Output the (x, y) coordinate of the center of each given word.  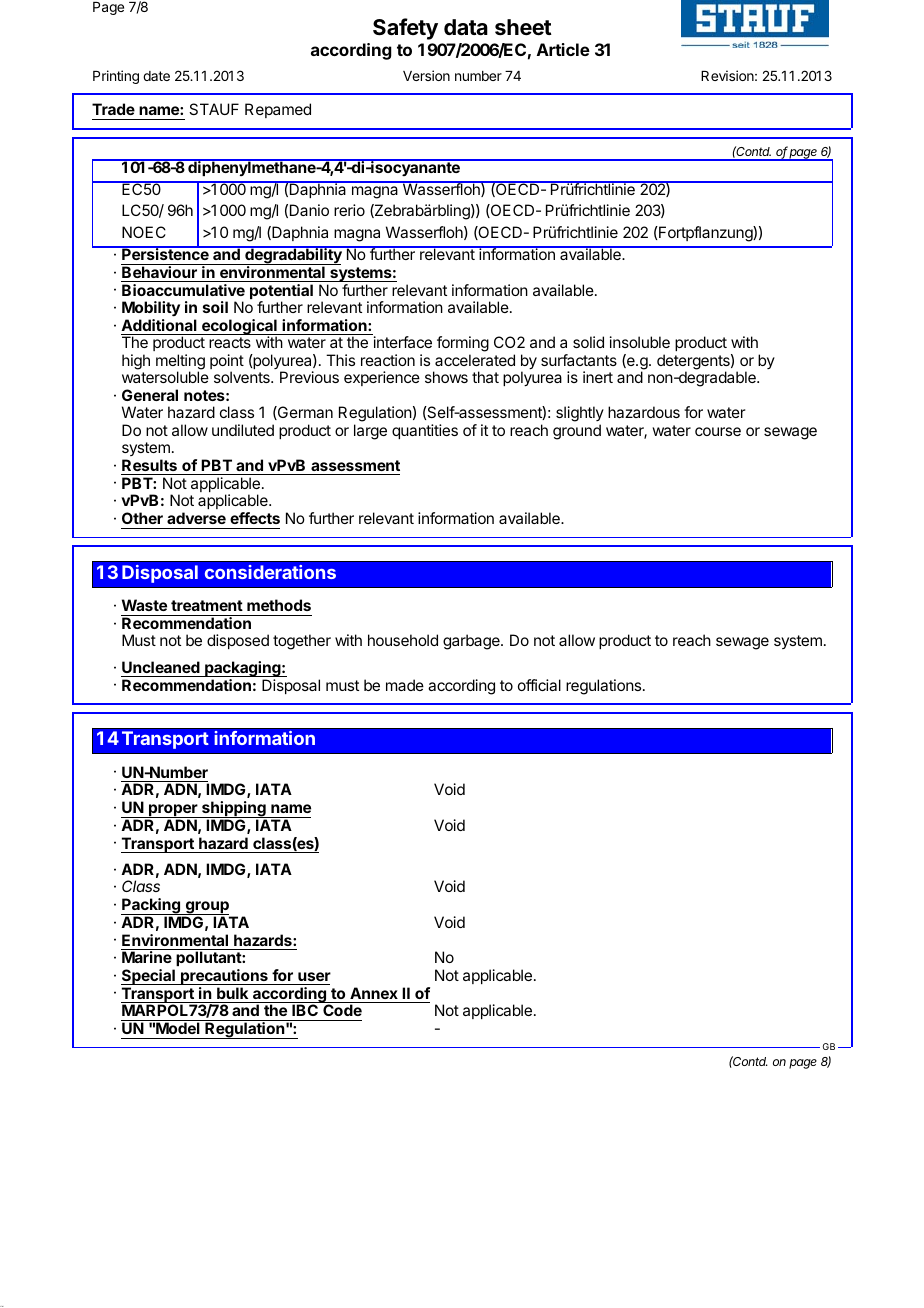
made (405, 685)
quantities (425, 431)
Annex (374, 993)
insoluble (640, 342)
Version (426, 75)
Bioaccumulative (183, 290)
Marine (147, 957)
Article (563, 49)
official (539, 685)
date (156, 76)
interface (403, 342)
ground (577, 432)
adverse (196, 518)
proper (173, 811)
